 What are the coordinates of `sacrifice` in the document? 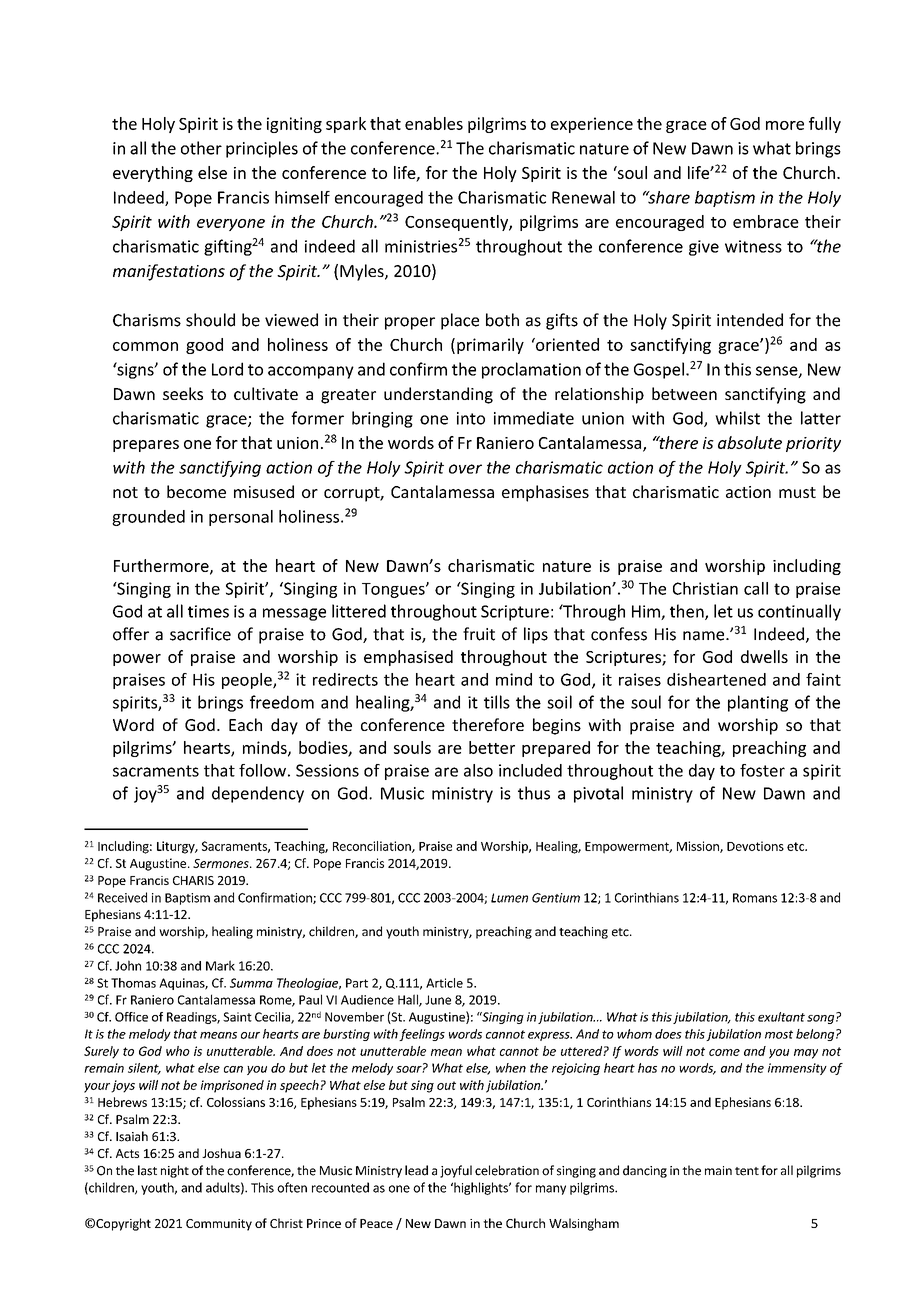 It's located at (200, 634).
